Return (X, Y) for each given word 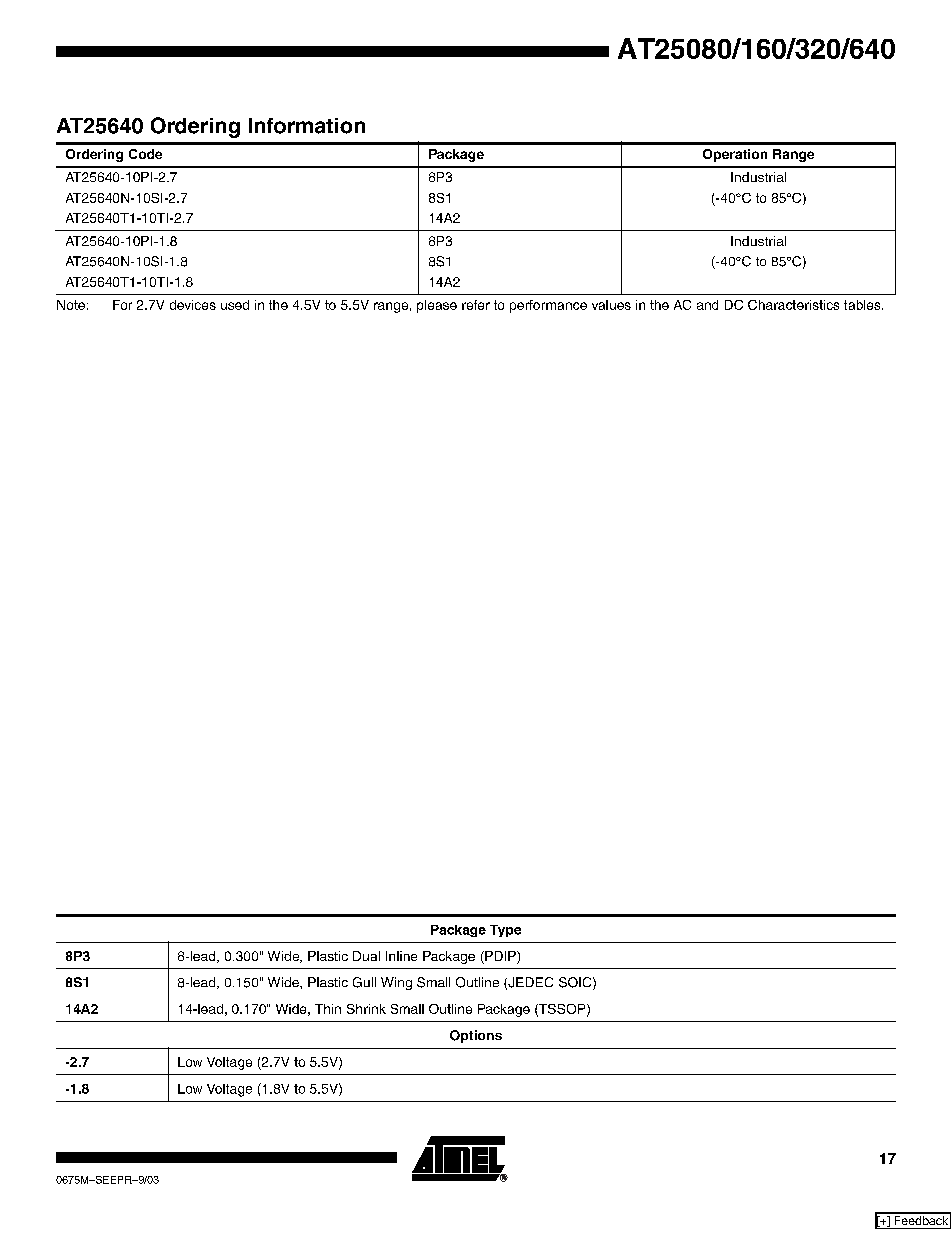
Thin (328, 1009)
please (437, 306)
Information (307, 126)
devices (193, 305)
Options (476, 1036)
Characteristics (793, 305)
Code (145, 154)
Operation (735, 155)
